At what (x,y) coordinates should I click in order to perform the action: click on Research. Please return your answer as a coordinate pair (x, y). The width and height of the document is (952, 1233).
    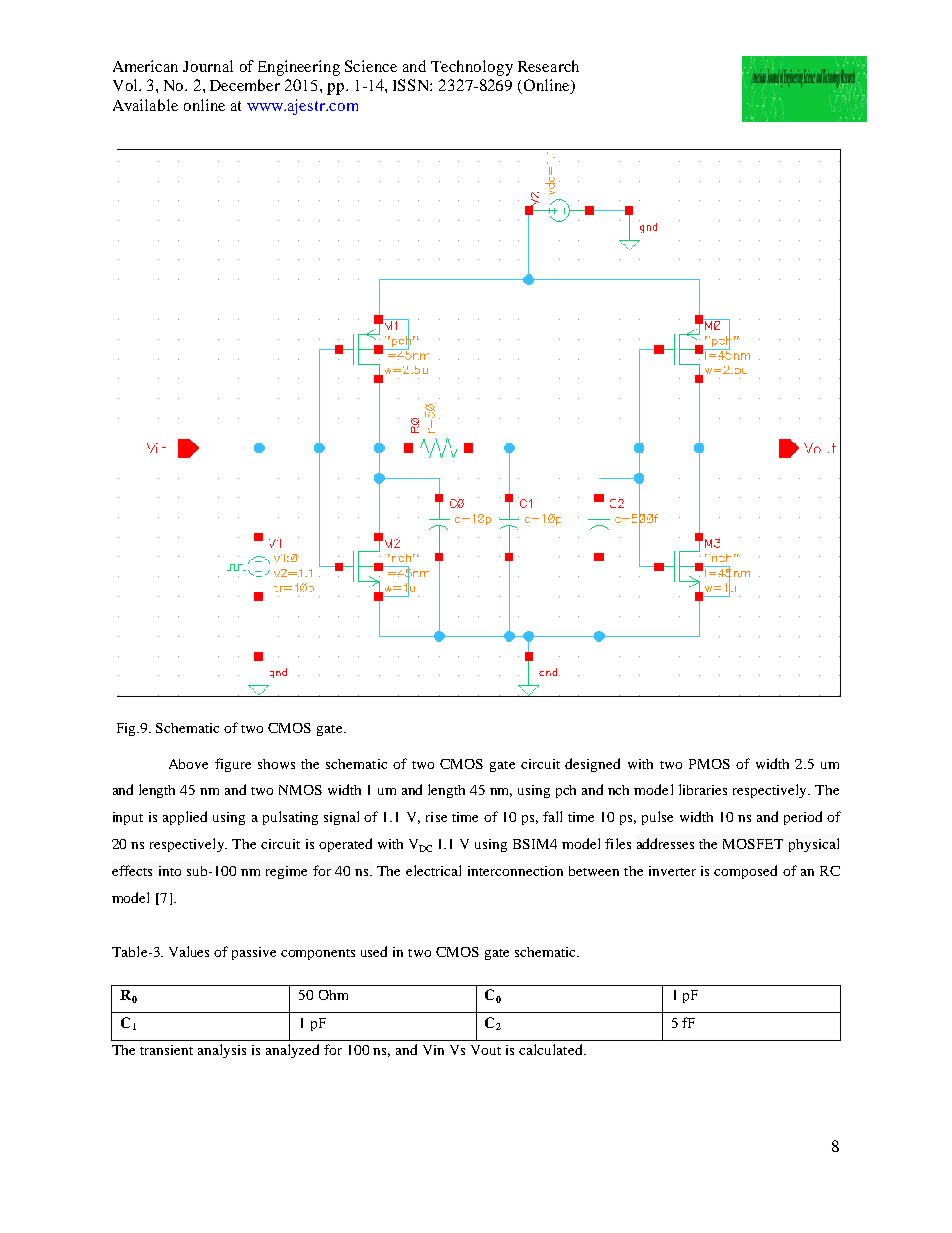
    Looking at the image, I should click on (548, 66).
